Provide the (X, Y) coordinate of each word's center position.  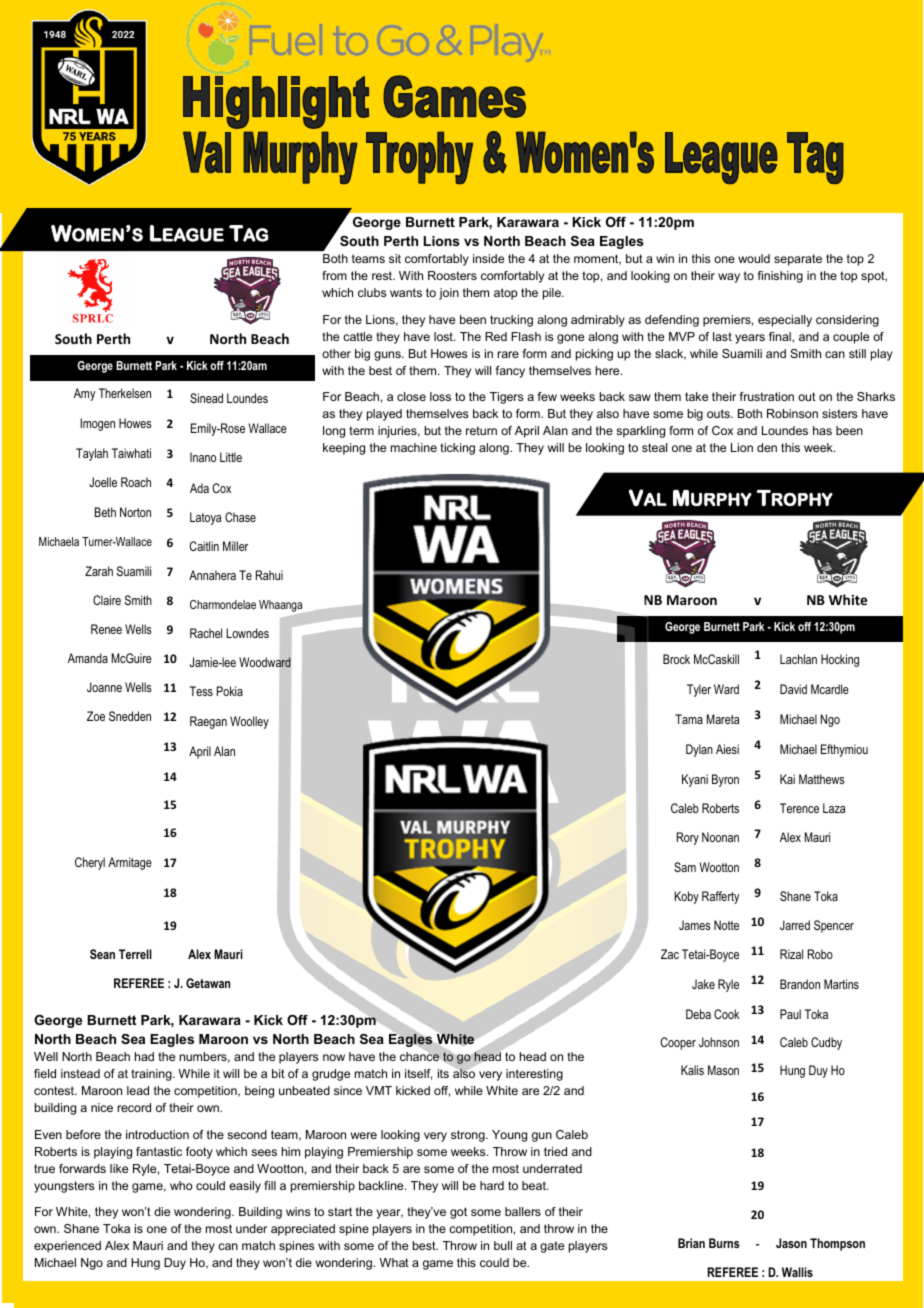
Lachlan (798, 659)
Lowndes (247, 633)
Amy (84, 394)
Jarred (795, 925)
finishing (780, 277)
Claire (107, 600)
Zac (670, 954)
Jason (791, 1243)
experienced (67, 1247)
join (449, 294)
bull (503, 1245)
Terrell (135, 954)
